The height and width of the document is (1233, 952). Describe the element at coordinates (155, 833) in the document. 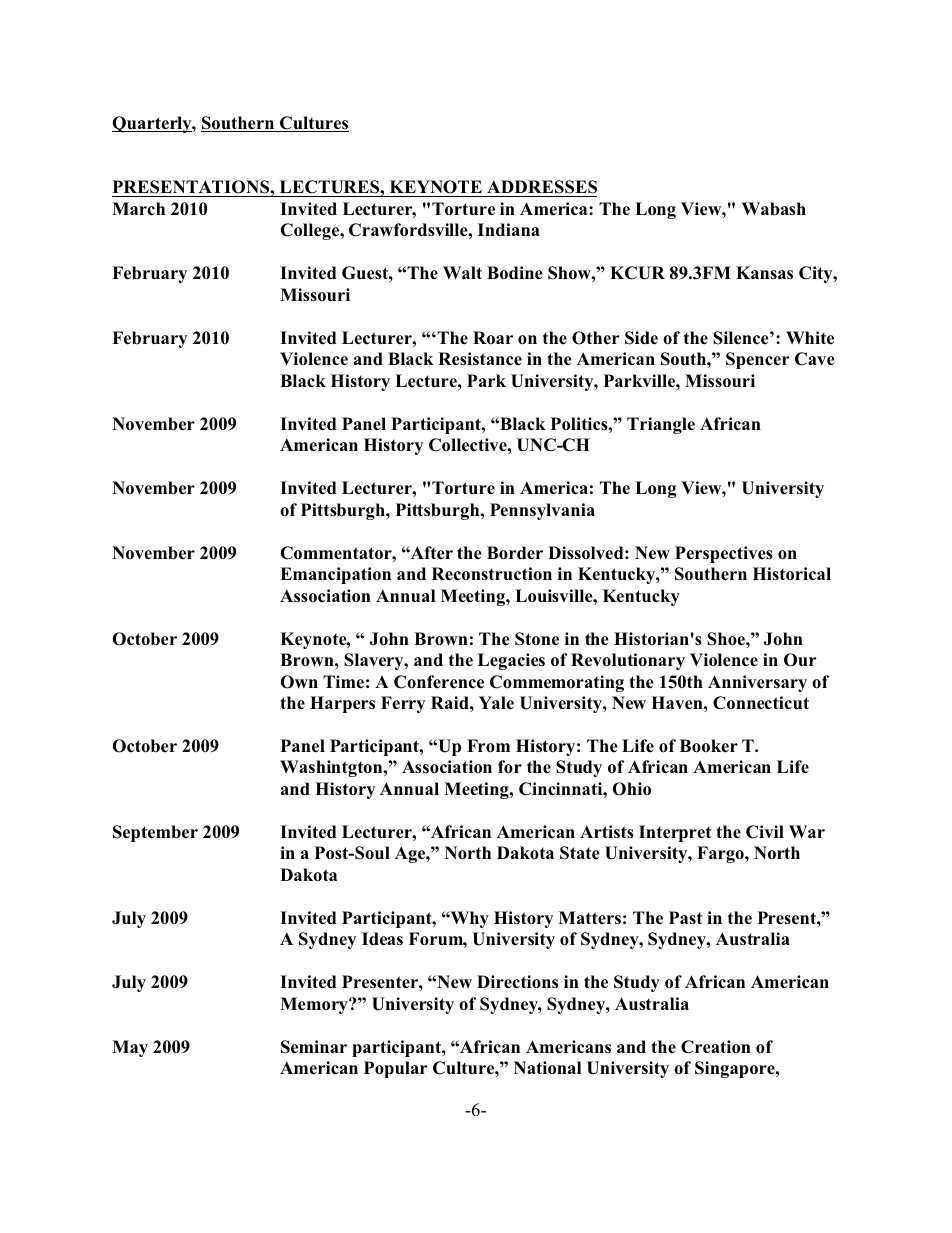

I see `September` at that location.
